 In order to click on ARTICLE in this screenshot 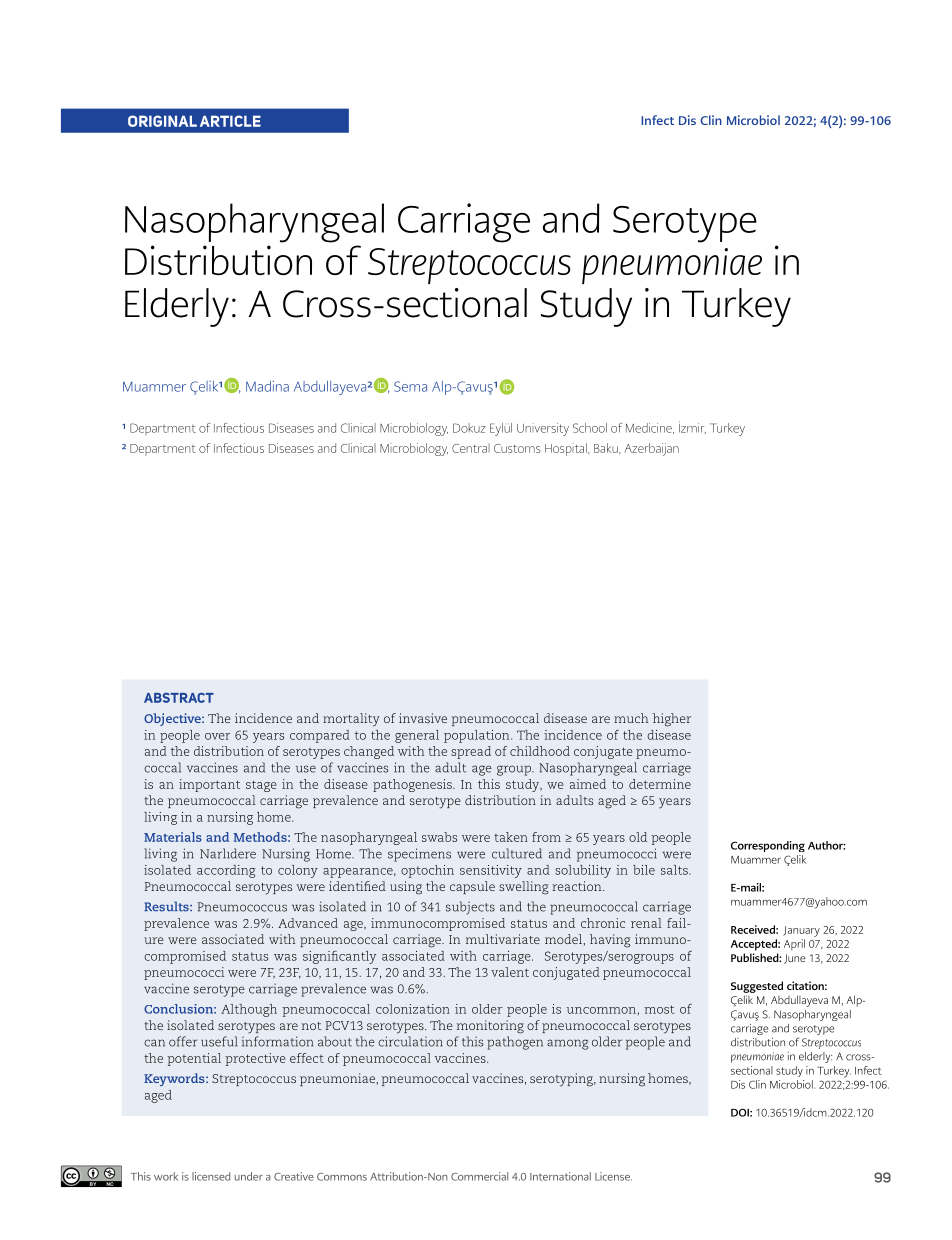, I will do `click(230, 121)`.
